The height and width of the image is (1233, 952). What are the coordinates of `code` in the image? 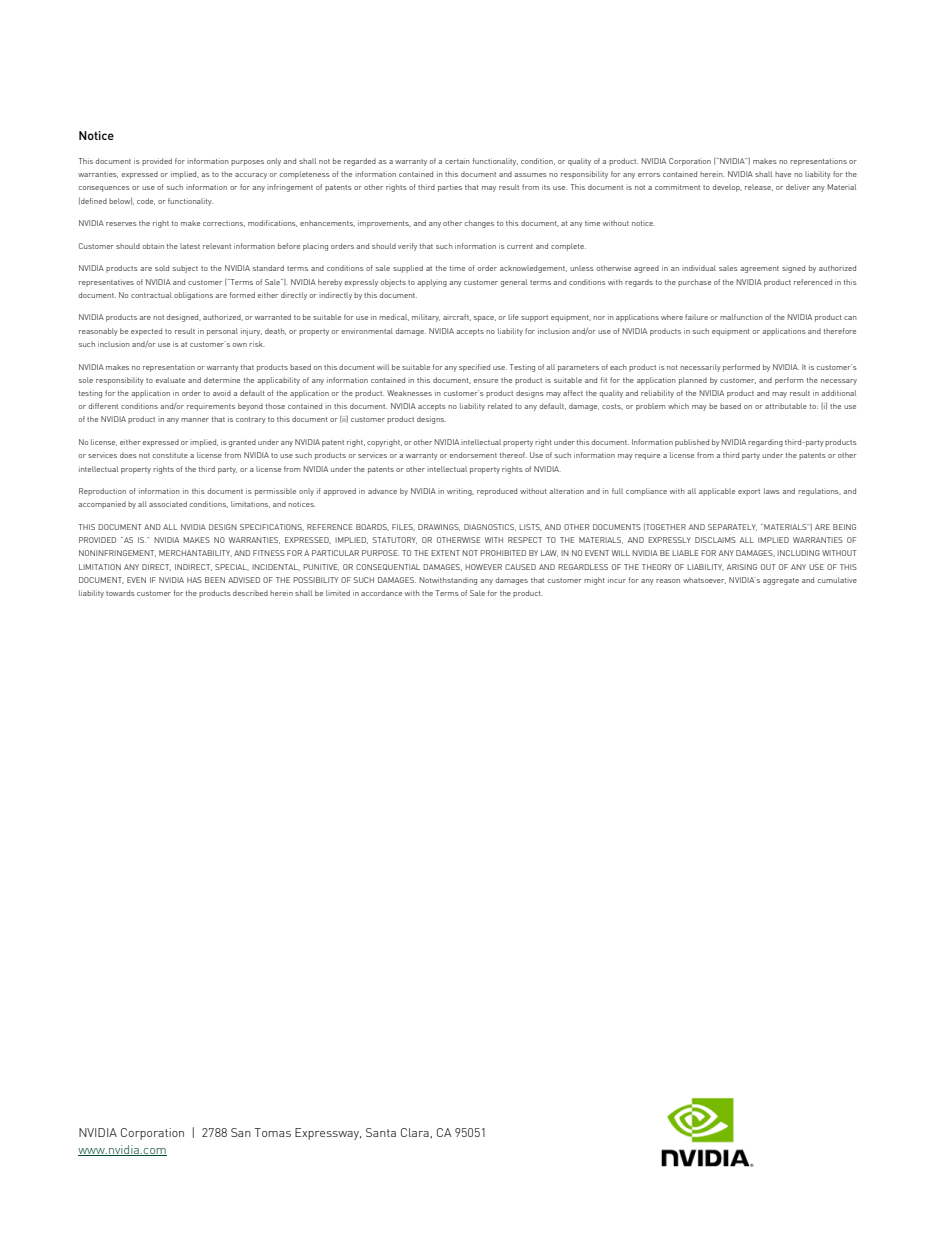 It's located at (146, 201).
